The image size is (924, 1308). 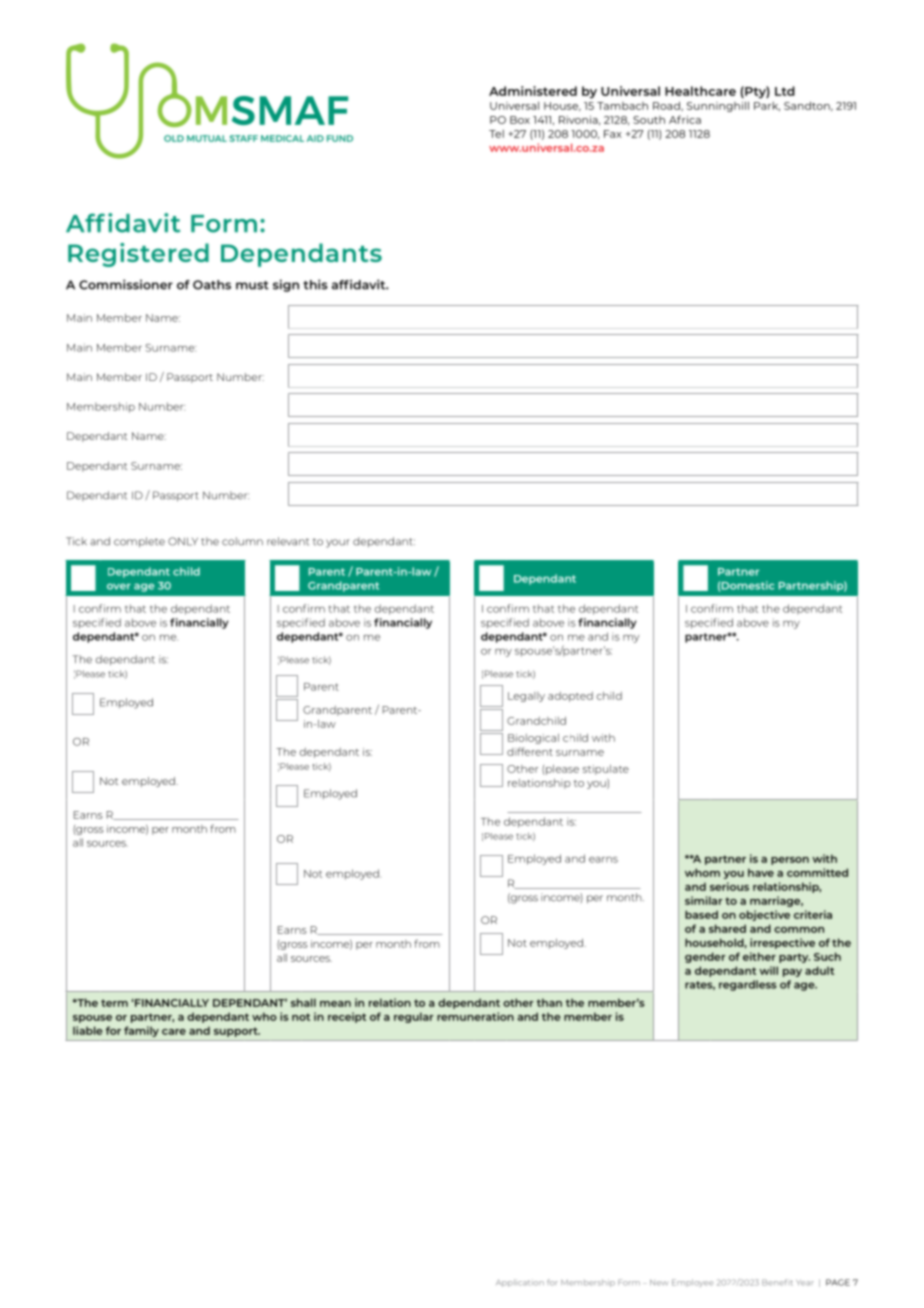 What do you see at coordinates (530, 751) in the page?
I see `different` at bounding box center [530, 751].
